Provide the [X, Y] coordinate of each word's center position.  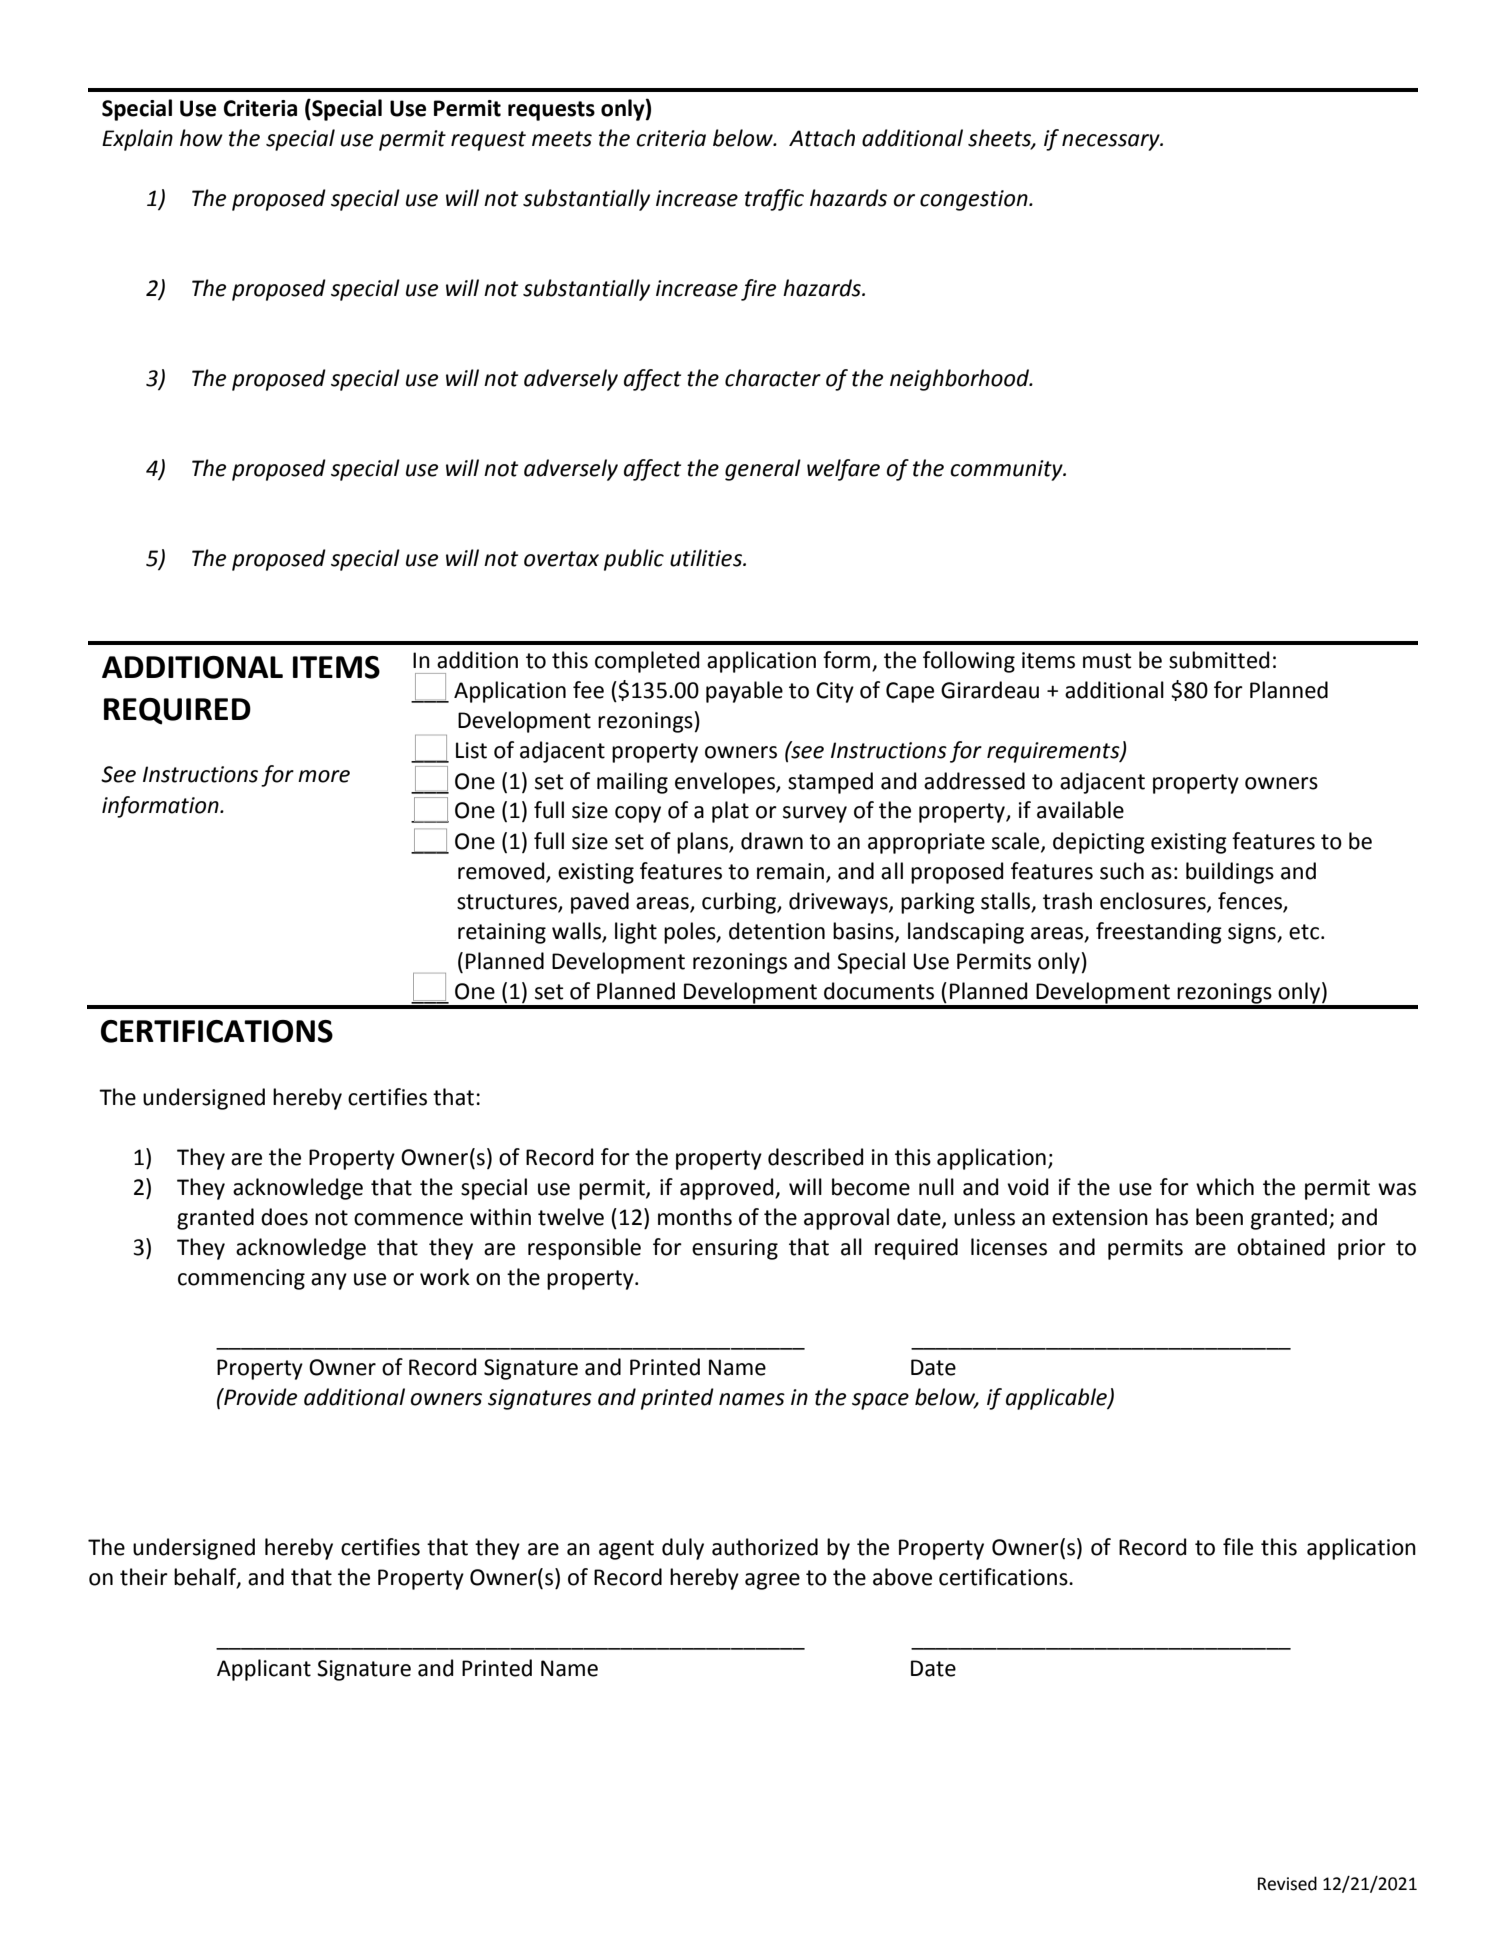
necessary [1112, 142]
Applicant [264, 1670]
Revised [1287, 1883]
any [329, 1281]
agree [772, 1581]
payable [744, 692]
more [324, 776]
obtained [1281, 1247]
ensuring [735, 1249]
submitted [1219, 660]
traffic [774, 200]
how [201, 138]
